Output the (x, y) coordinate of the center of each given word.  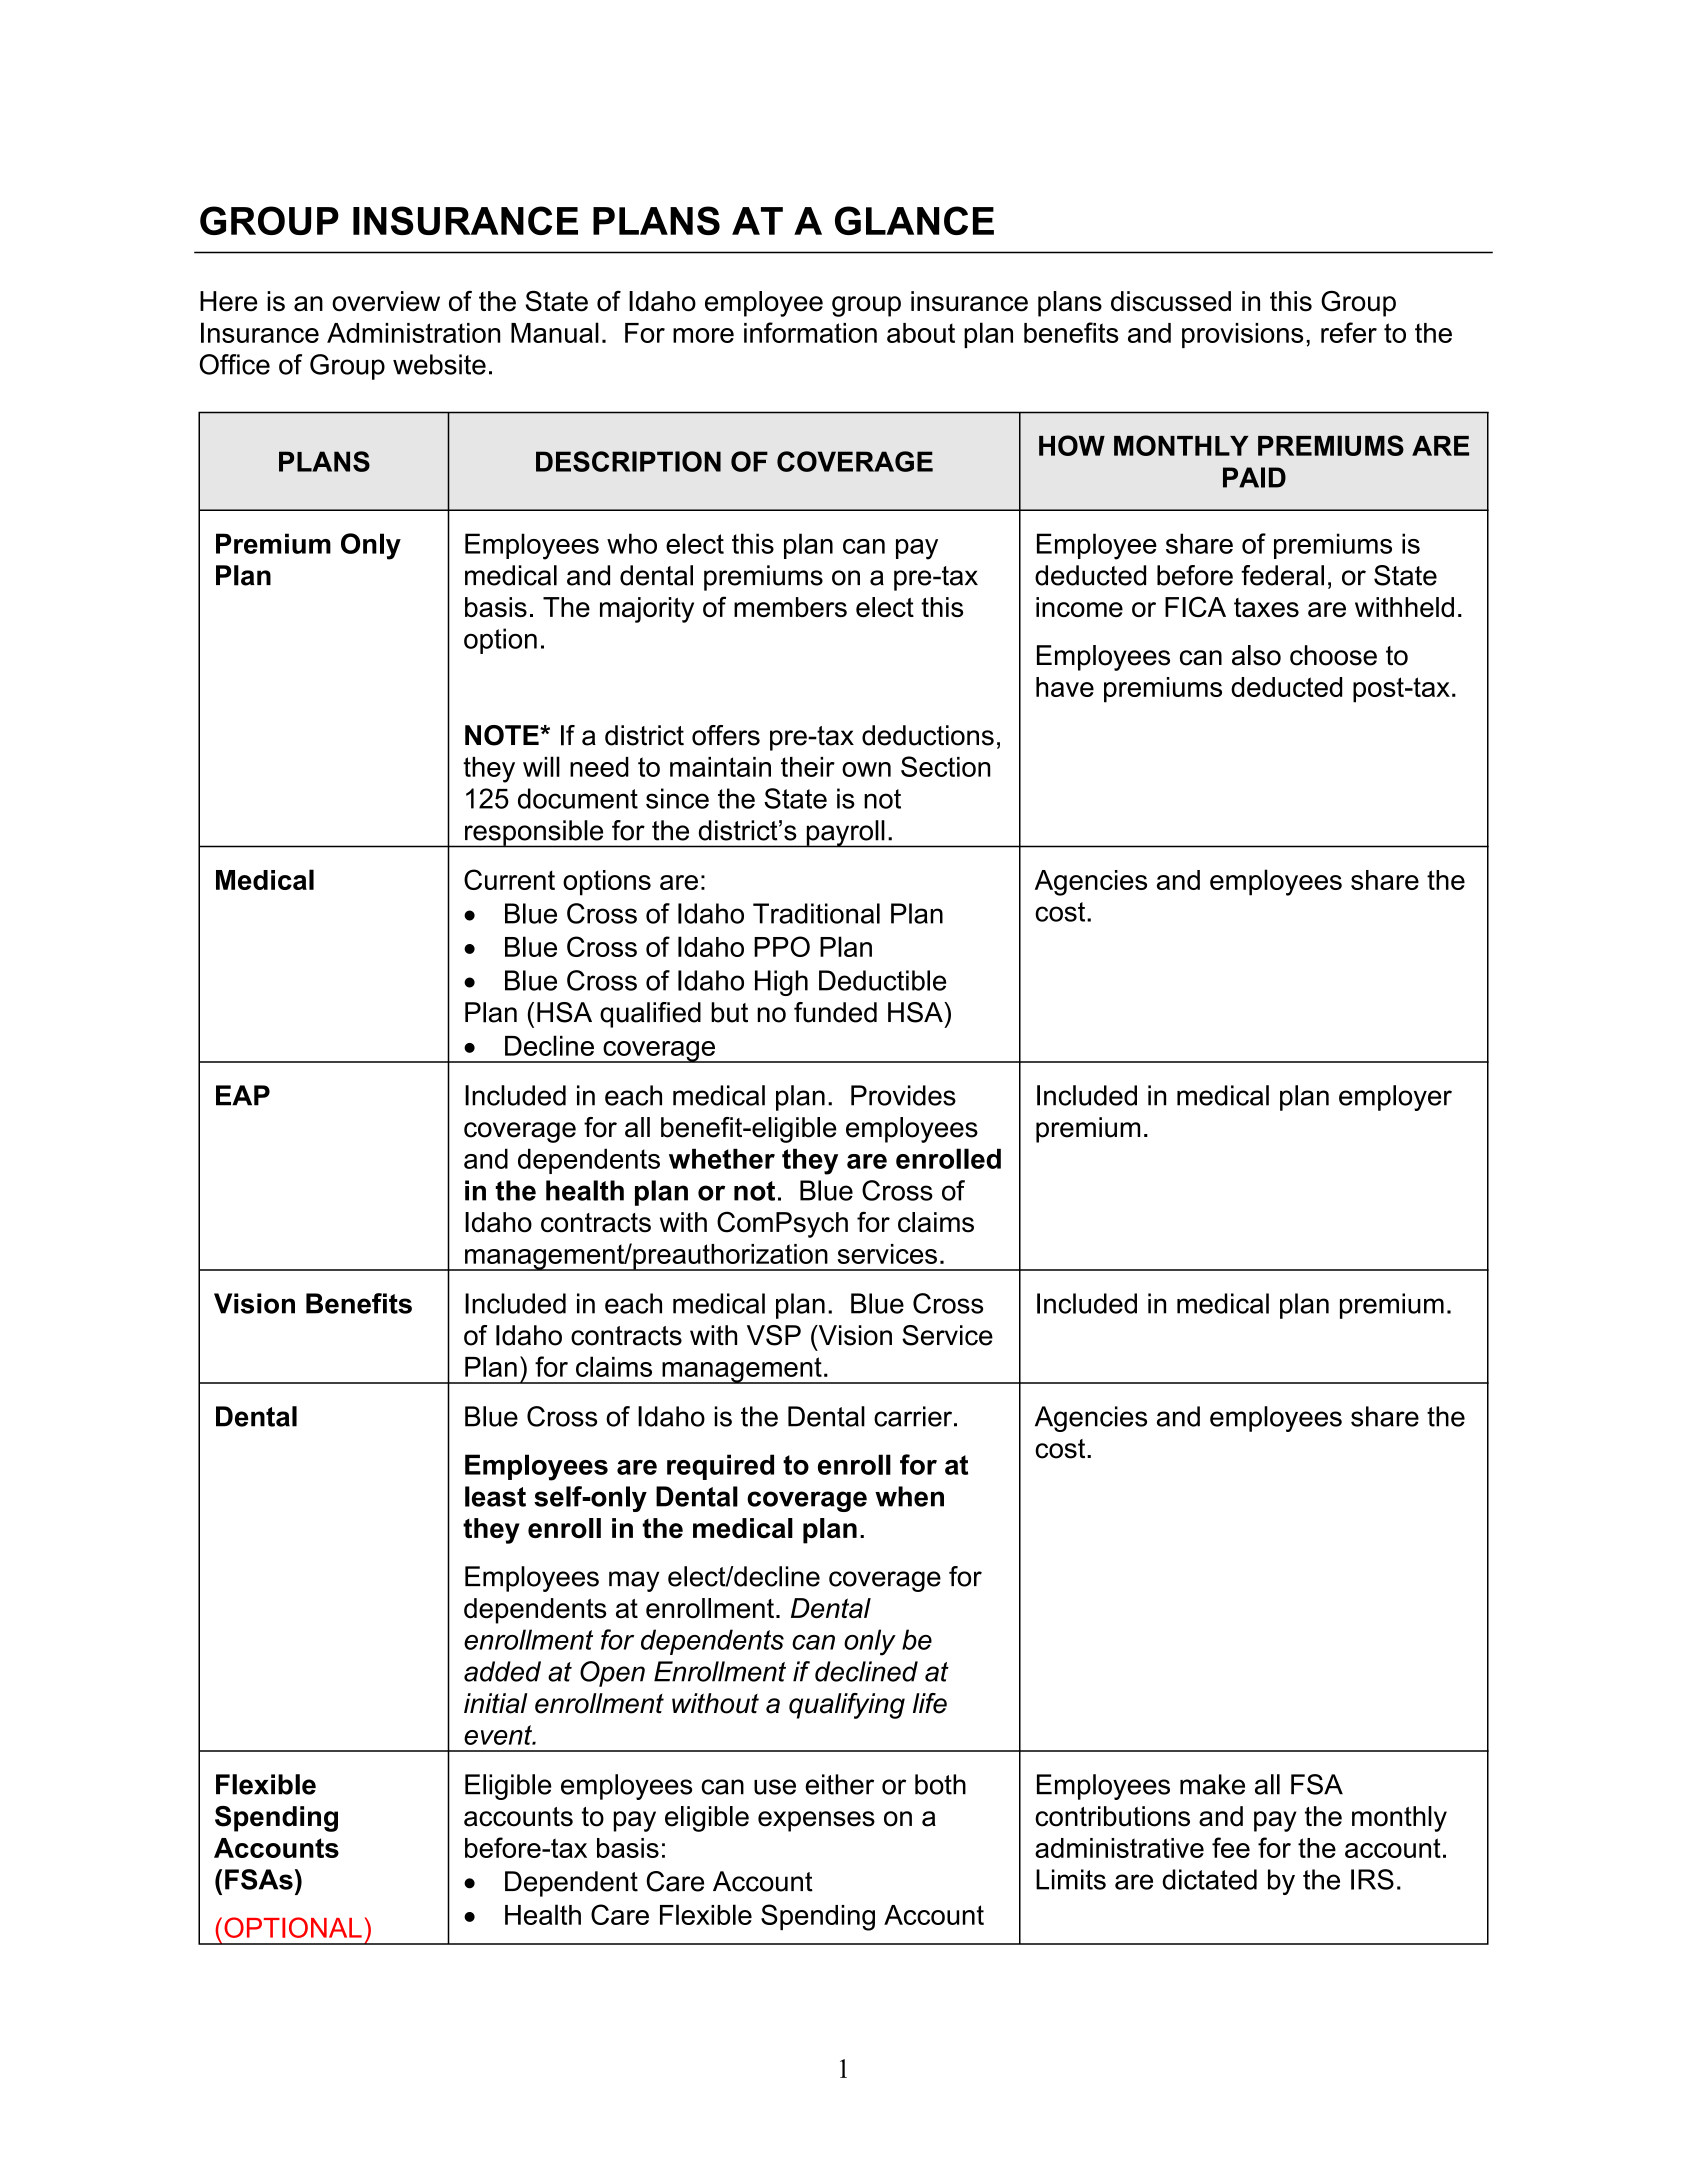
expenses (816, 1821)
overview (386, 301)
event (499, 1735)
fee (1231, 1847)
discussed (1171, 301)
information (810, 332)
